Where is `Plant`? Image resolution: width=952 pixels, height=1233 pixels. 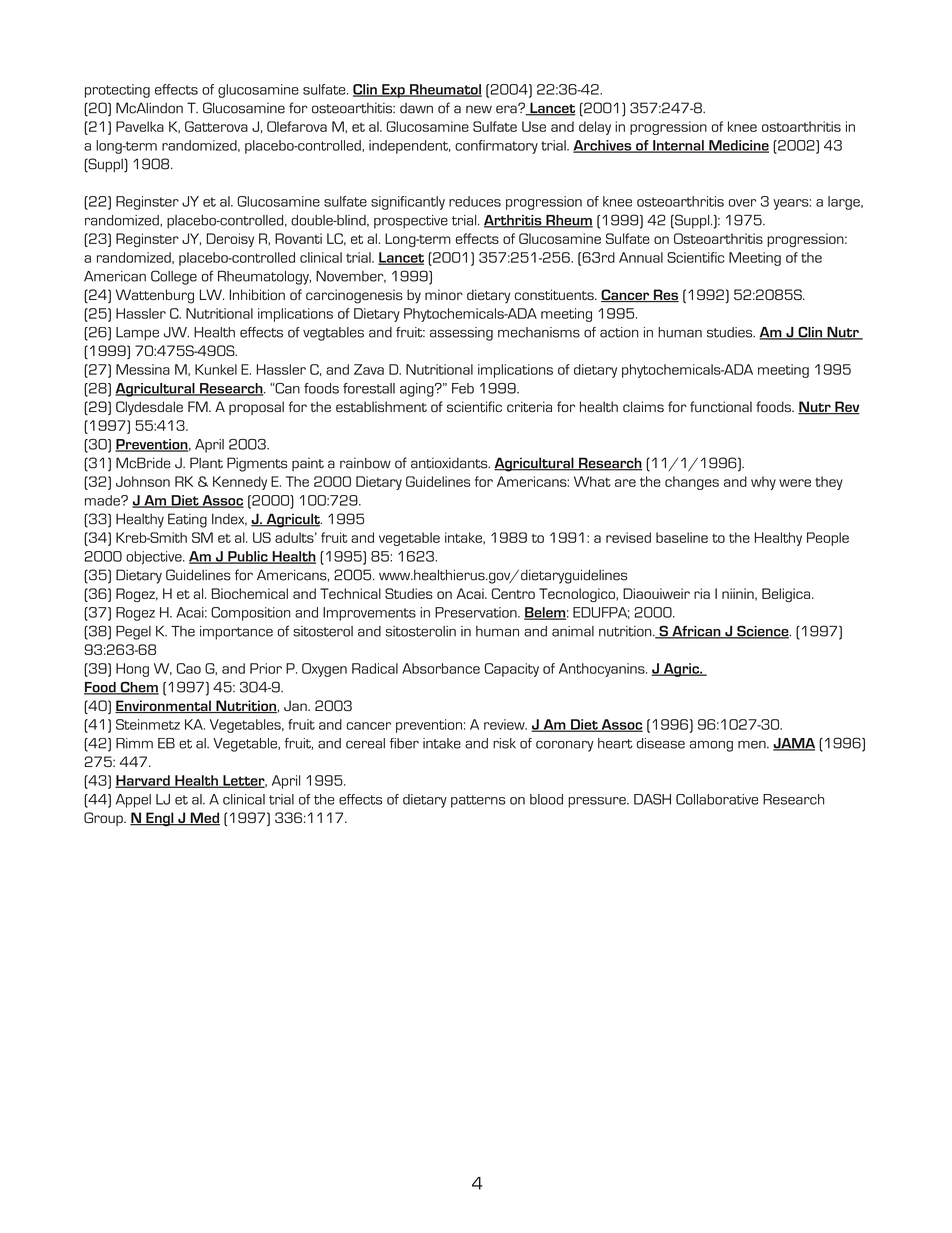
Plant is located at coordinates (206, 463).
